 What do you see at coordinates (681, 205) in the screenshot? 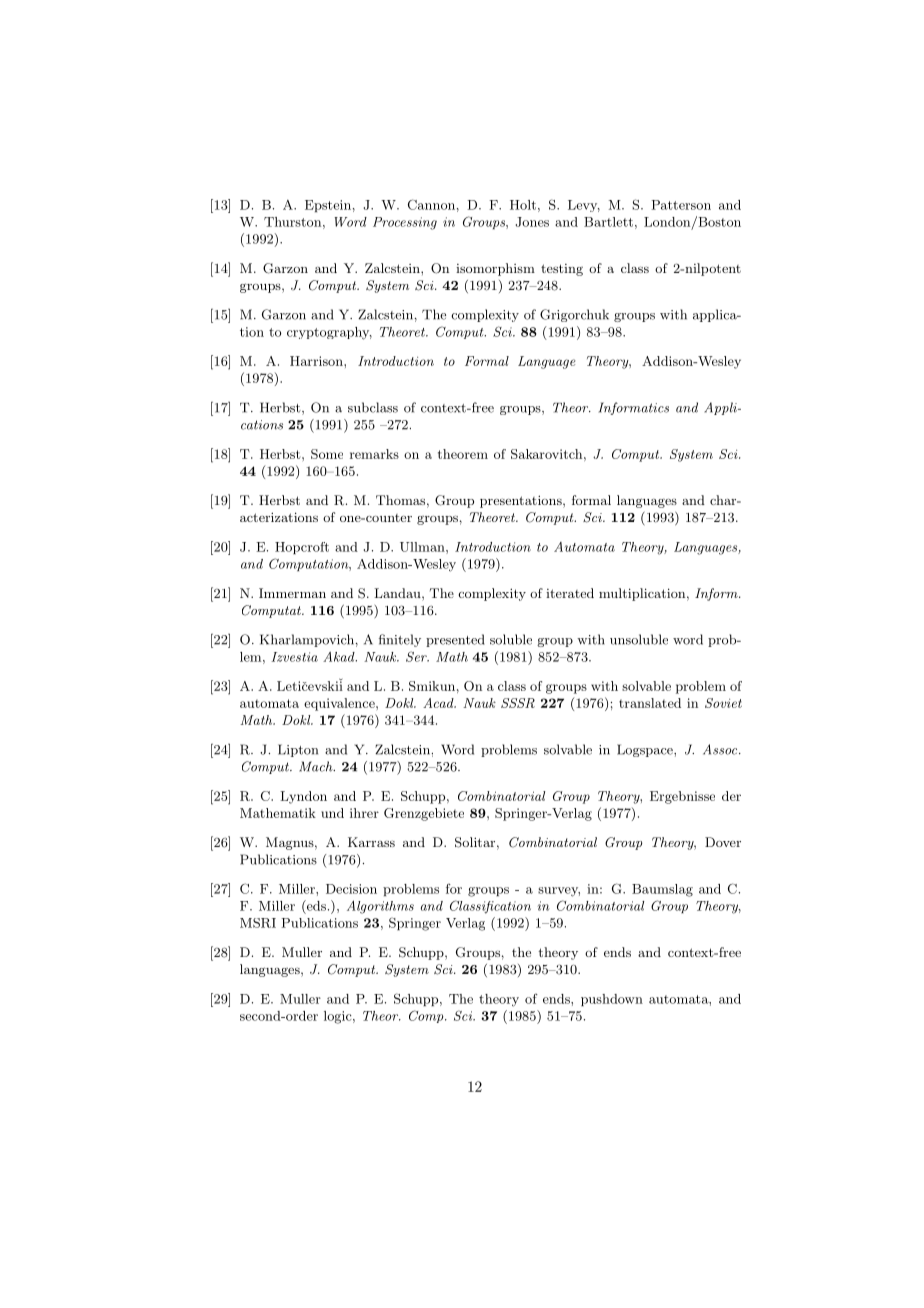
I see `Patterson` at bounding box center [681, 205].
